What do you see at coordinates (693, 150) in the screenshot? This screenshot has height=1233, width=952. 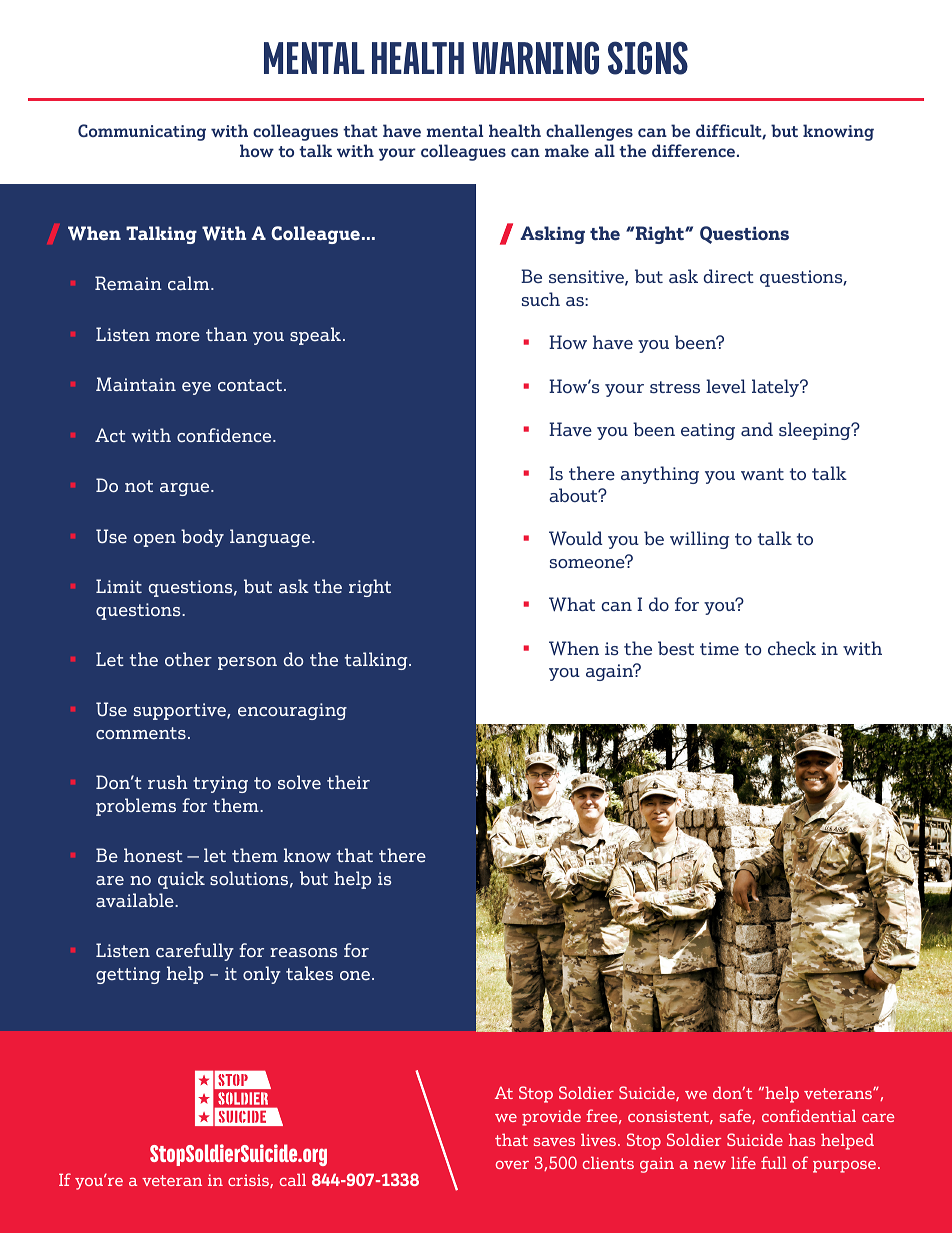 I see `difference` at bounding box center [693, 150].
